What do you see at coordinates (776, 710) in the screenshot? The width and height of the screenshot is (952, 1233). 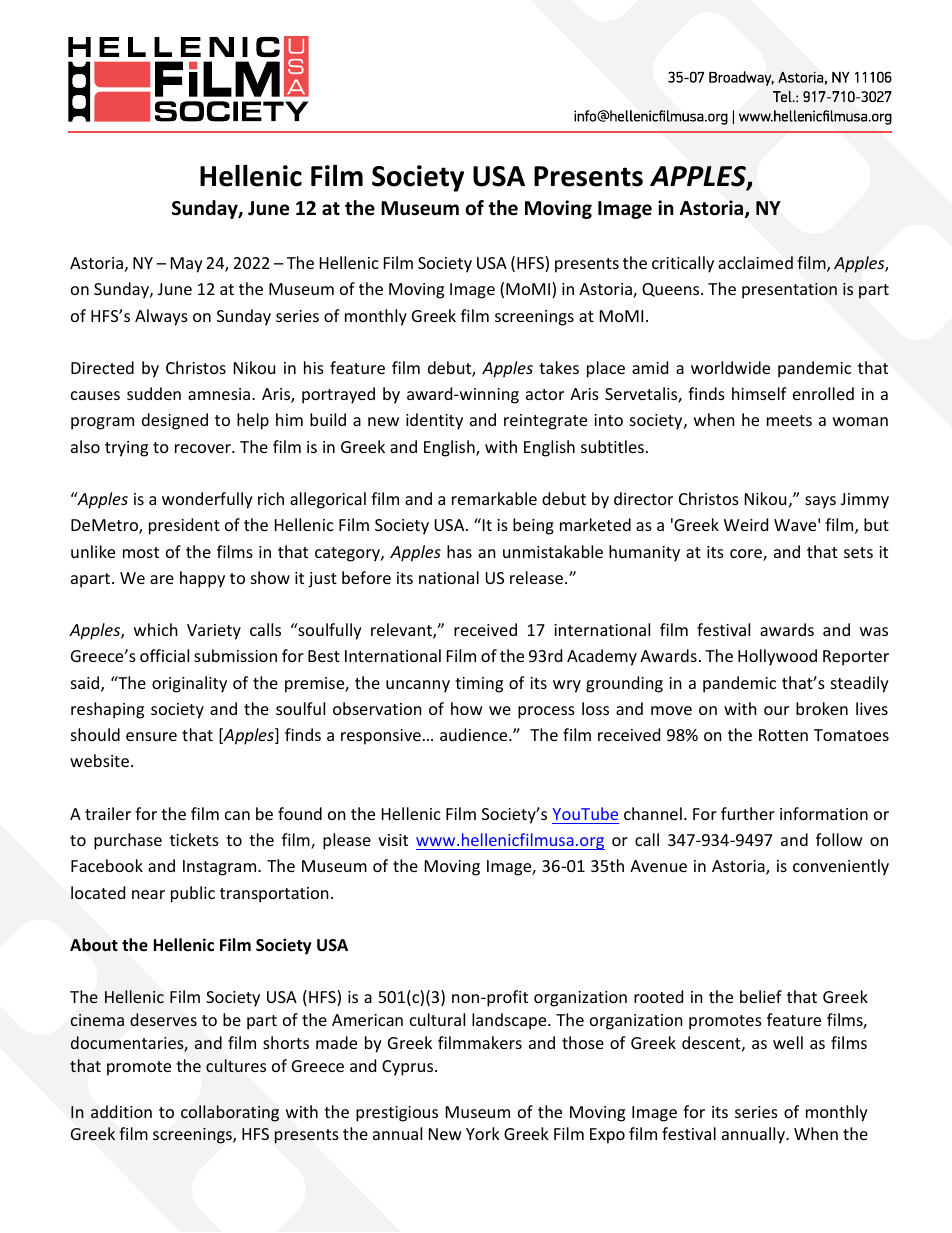 I see `our` at bounding box center [776, 710].
